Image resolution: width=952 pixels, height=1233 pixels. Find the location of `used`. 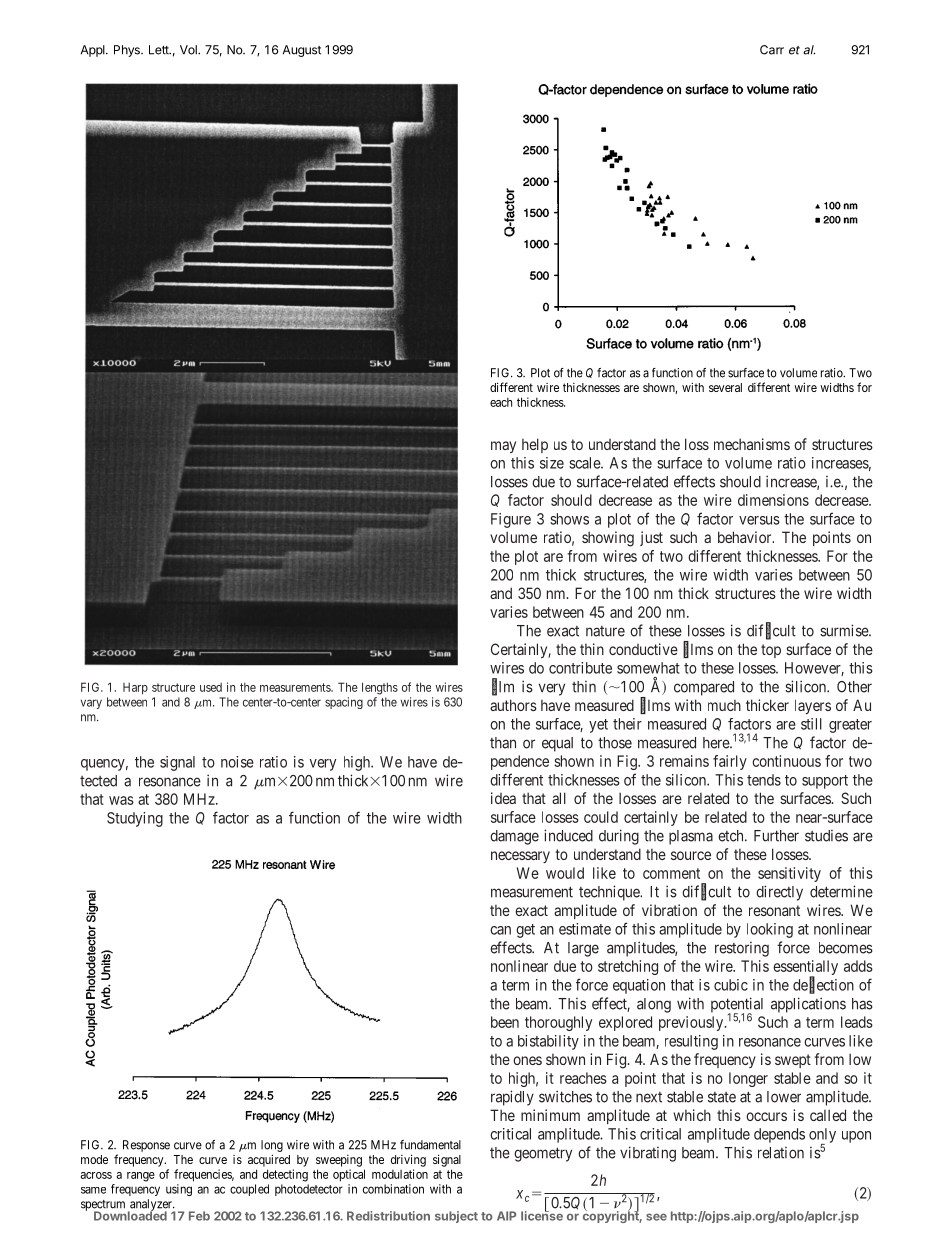

used is located at coordinates (211, 687).
